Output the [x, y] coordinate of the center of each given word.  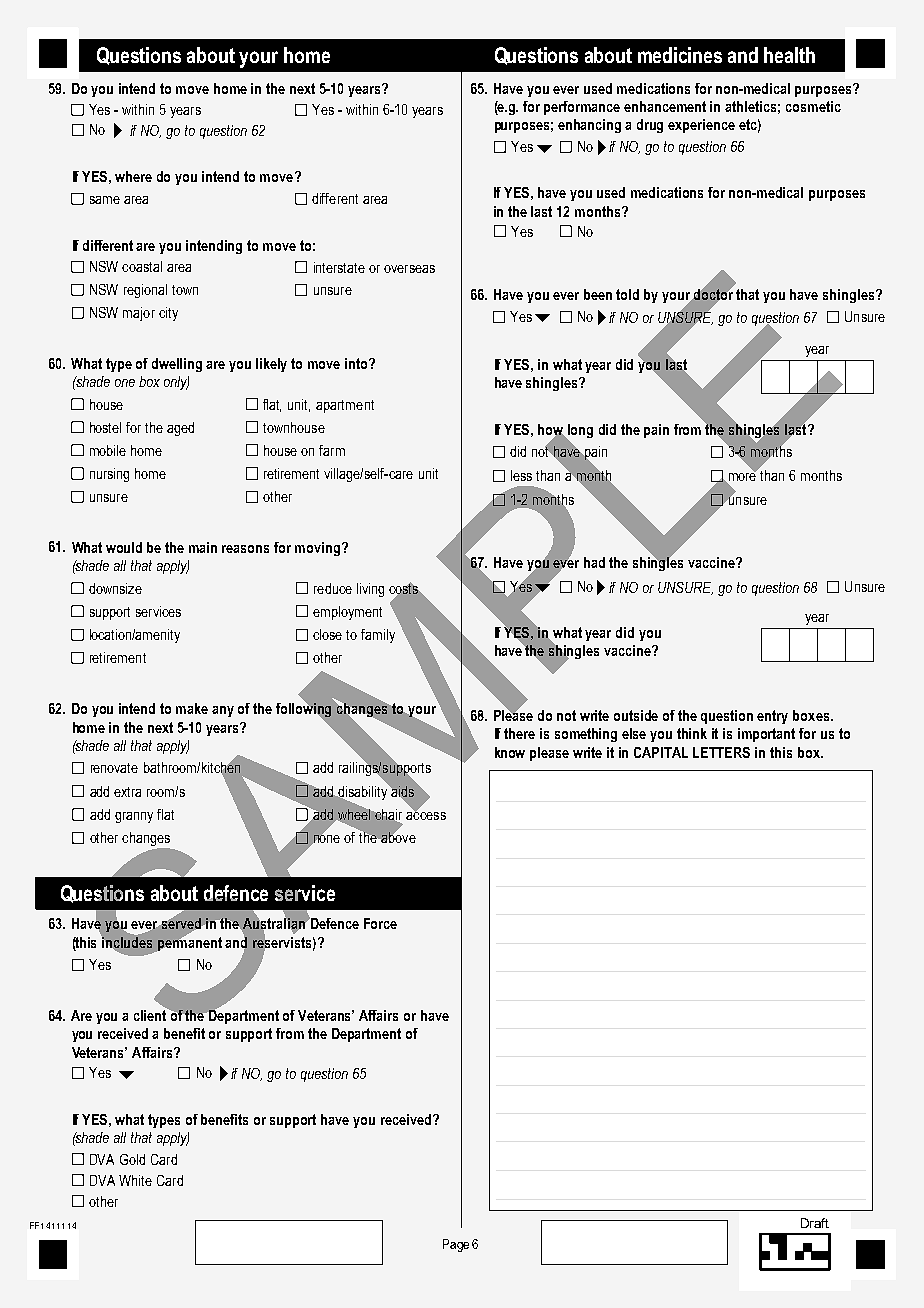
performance [582, 108]
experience [701, 126]
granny [134, 817]
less [521, 475]
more [741, 477]
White [135, 1180]
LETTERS [721, 752]
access [426, 814]
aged [180, 429]
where [133, 176]
